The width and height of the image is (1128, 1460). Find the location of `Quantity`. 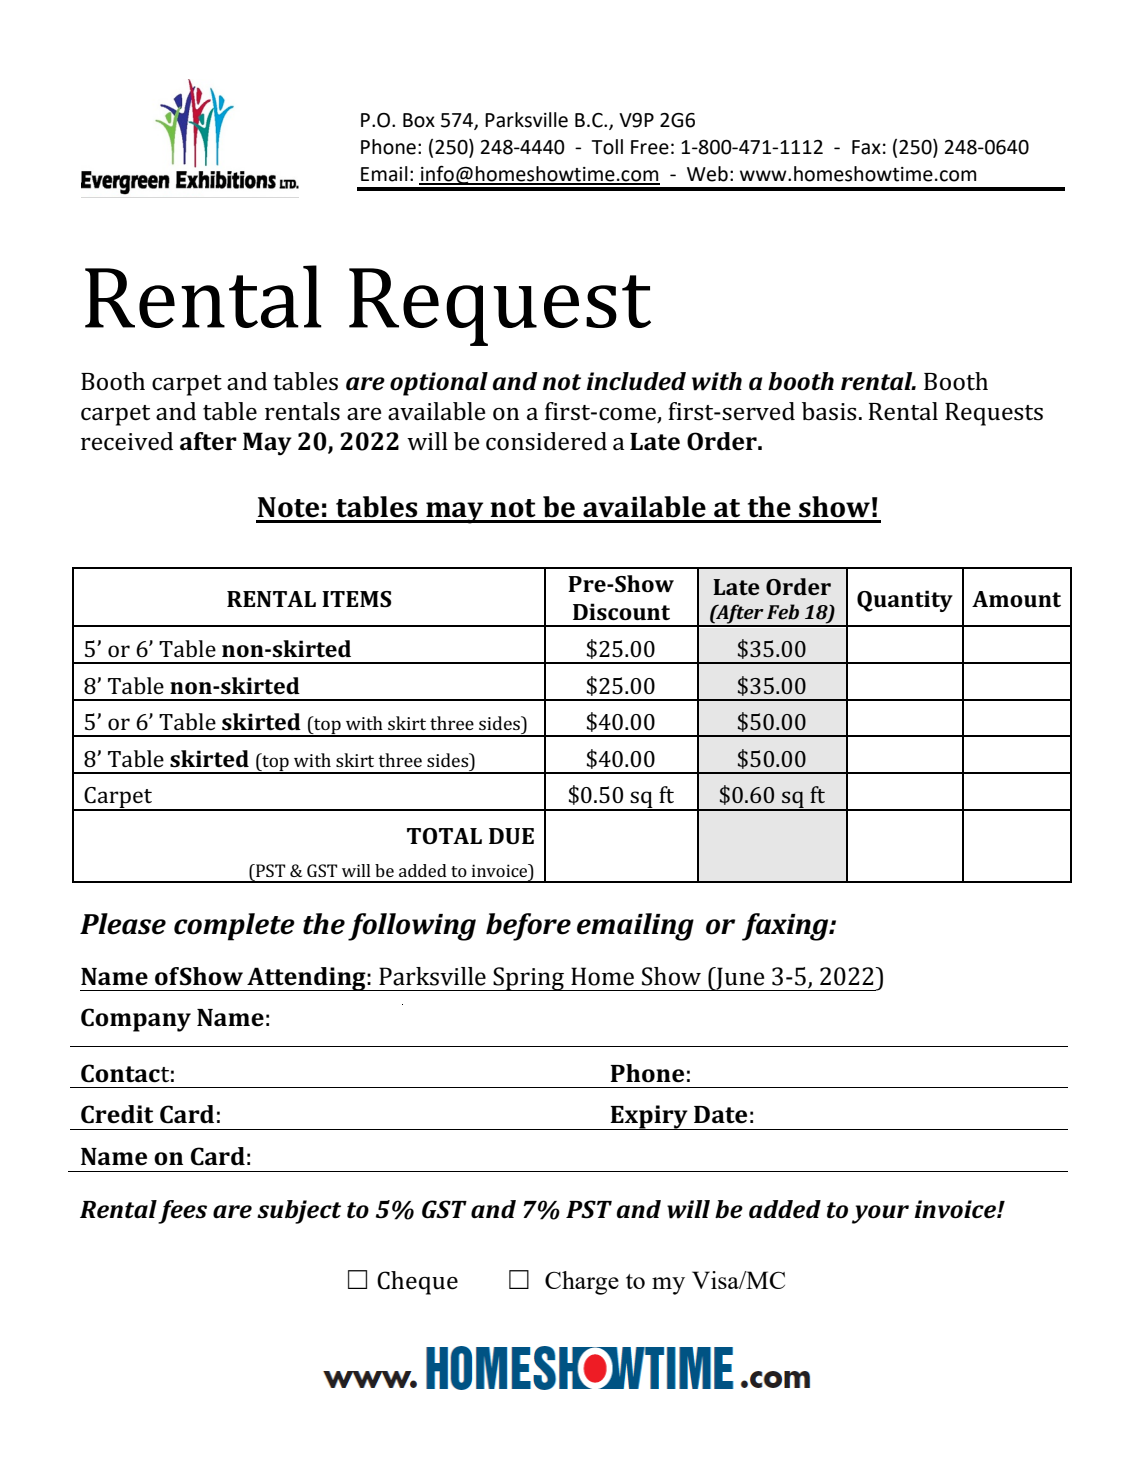

Quantity is located at coordinates (905, 601).
